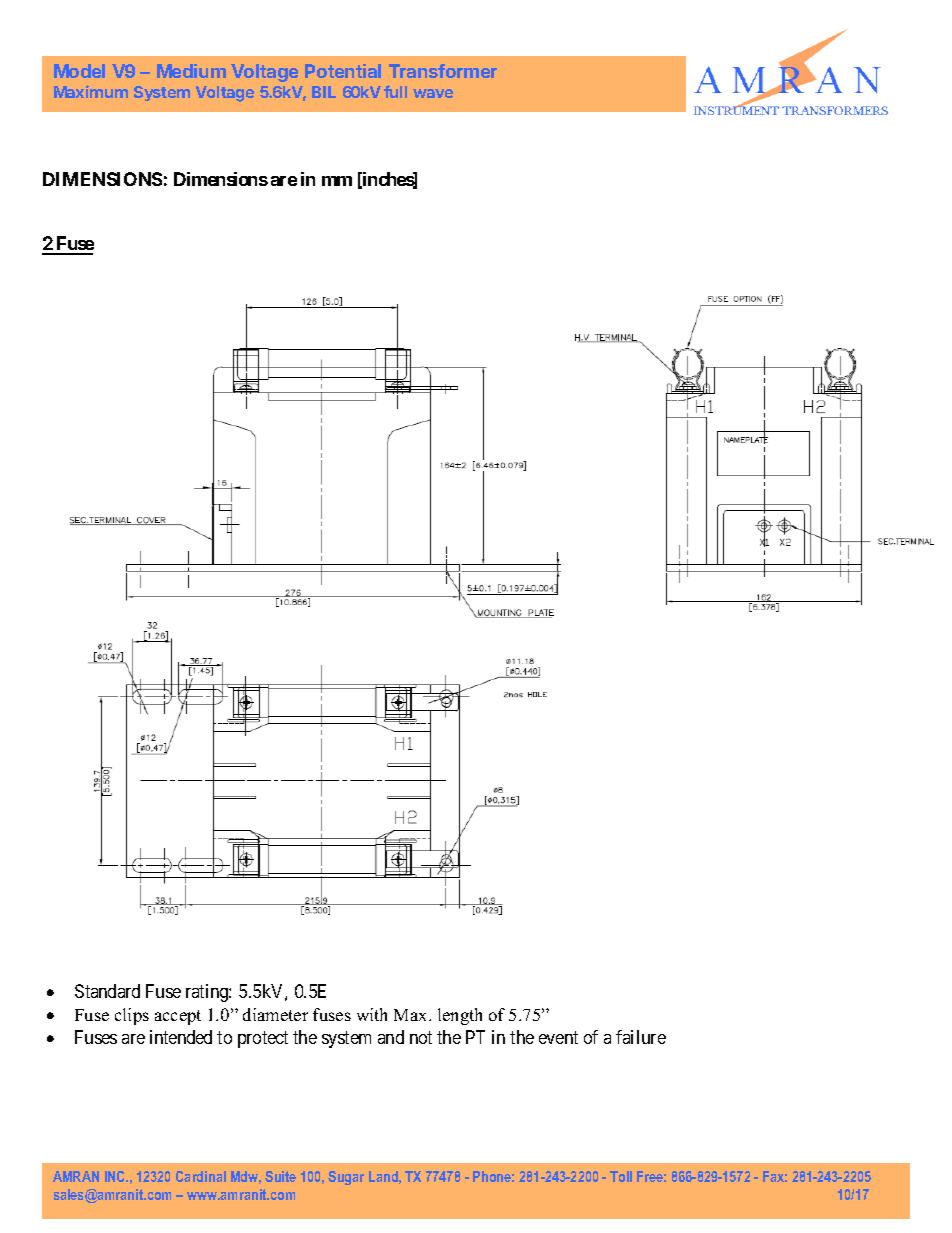 Image resolution: width=952 pixels, height=1233 pixels. I want to click on accept, so click(178, 1017).
